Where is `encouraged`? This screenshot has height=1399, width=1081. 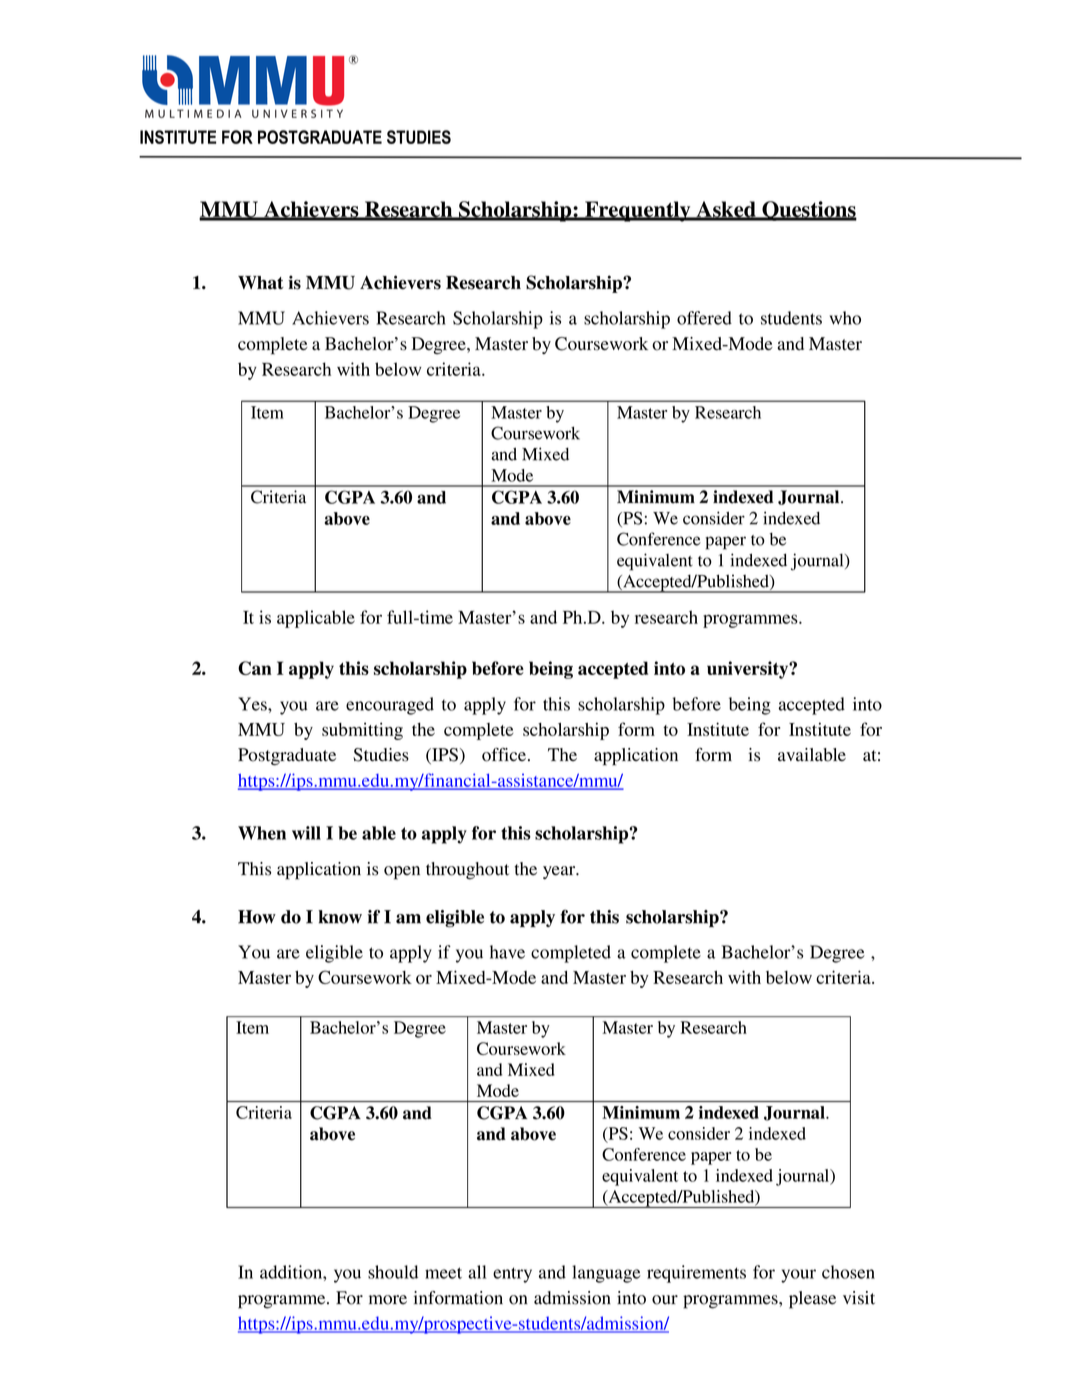 encouraged is located at coordinates (390, 706).
